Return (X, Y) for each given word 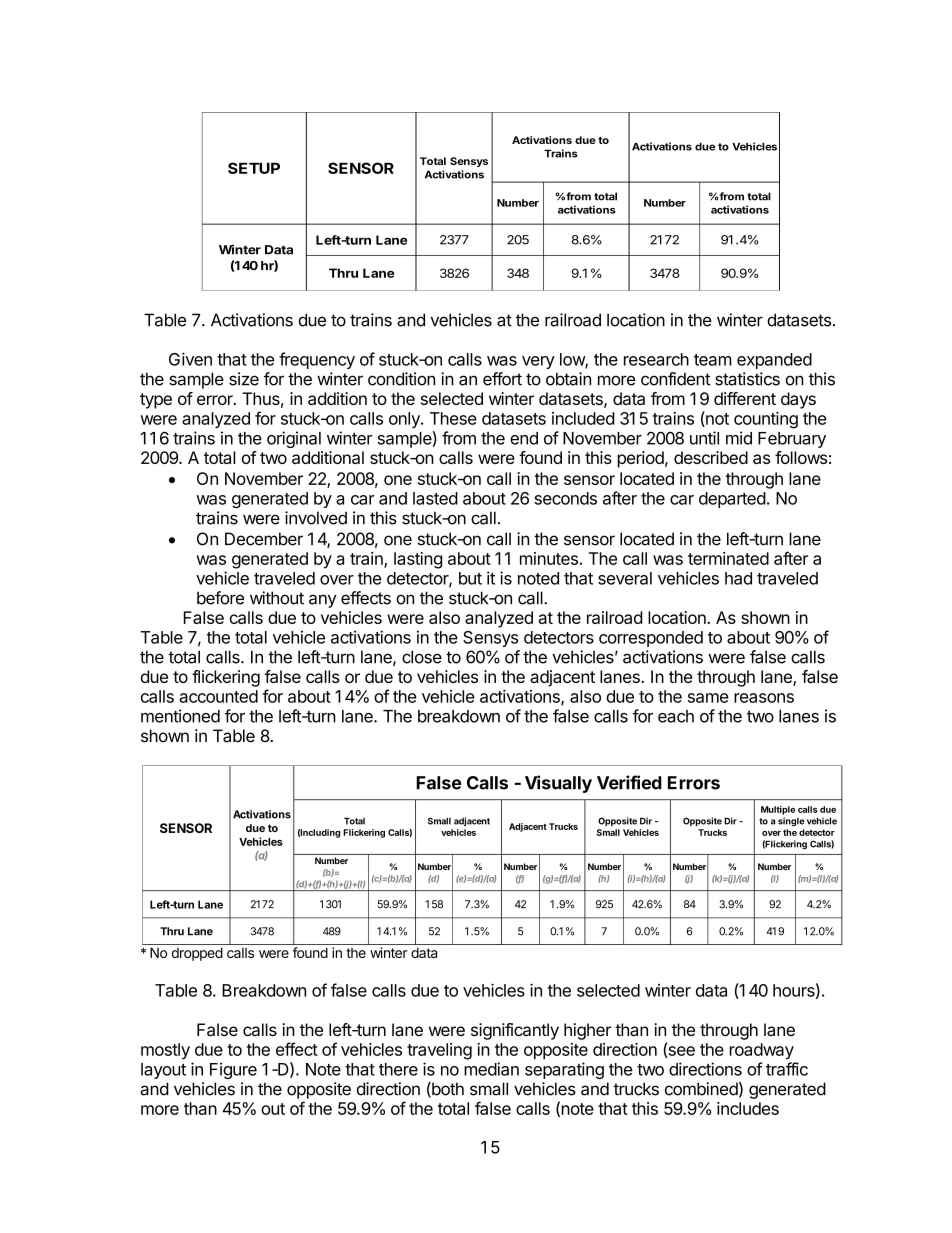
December (264, 539)
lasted (435, 498)
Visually (558, 784)
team (713, 360)
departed (732, 500)
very (538, 362)
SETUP (254, 168)
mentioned (180, 716)
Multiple (778, 810)
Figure (233, 1070)
